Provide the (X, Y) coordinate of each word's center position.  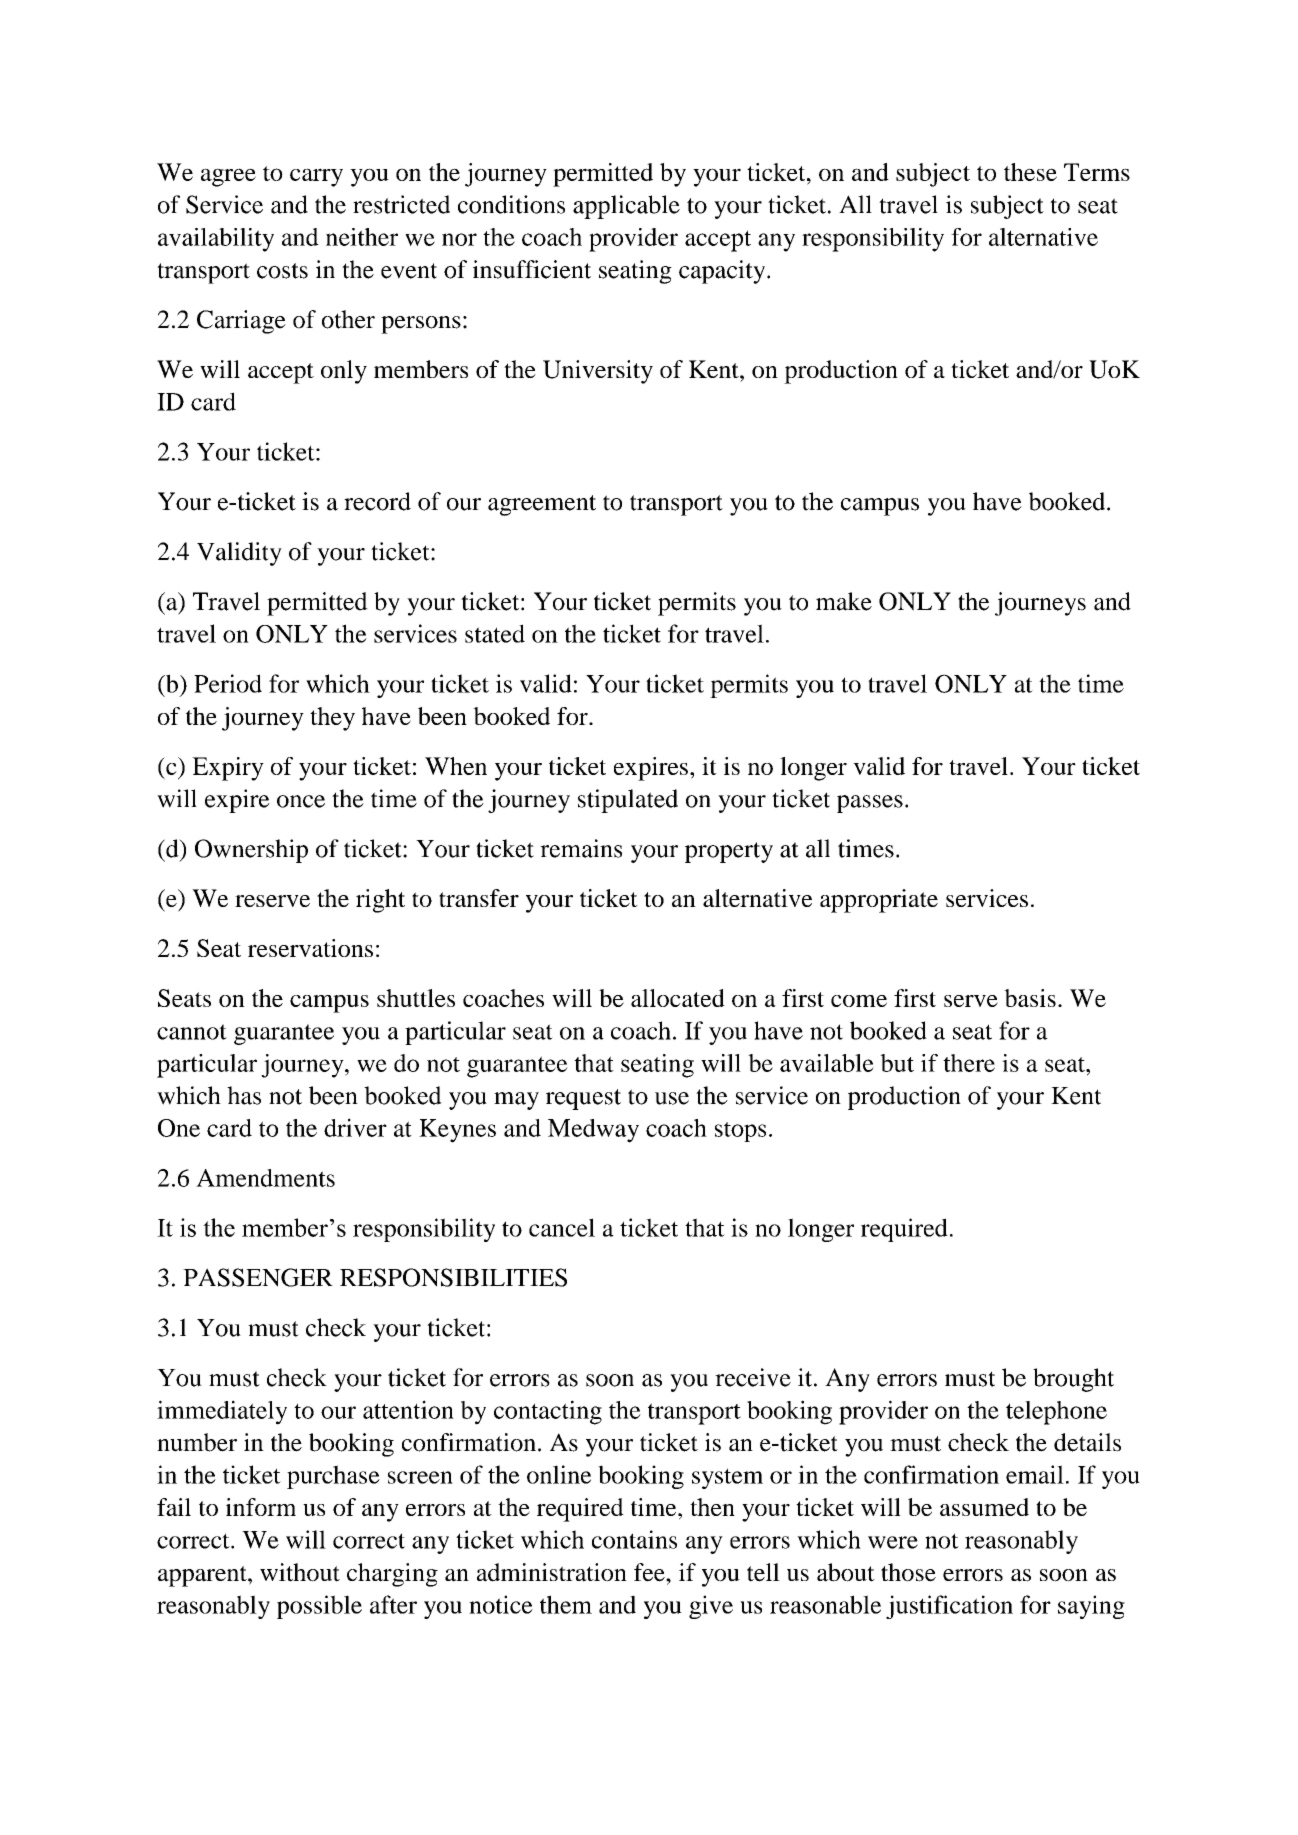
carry (316, 177)
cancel (562, 1227)
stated (495, 633)
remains (581, 848)
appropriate (879, 901)
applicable (626, 207)
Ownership (251, 851)
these (1030, 172)
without (300, 1572)
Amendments (265, 1178)
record (377, 501)
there (969, 1063)
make (844, 601)
